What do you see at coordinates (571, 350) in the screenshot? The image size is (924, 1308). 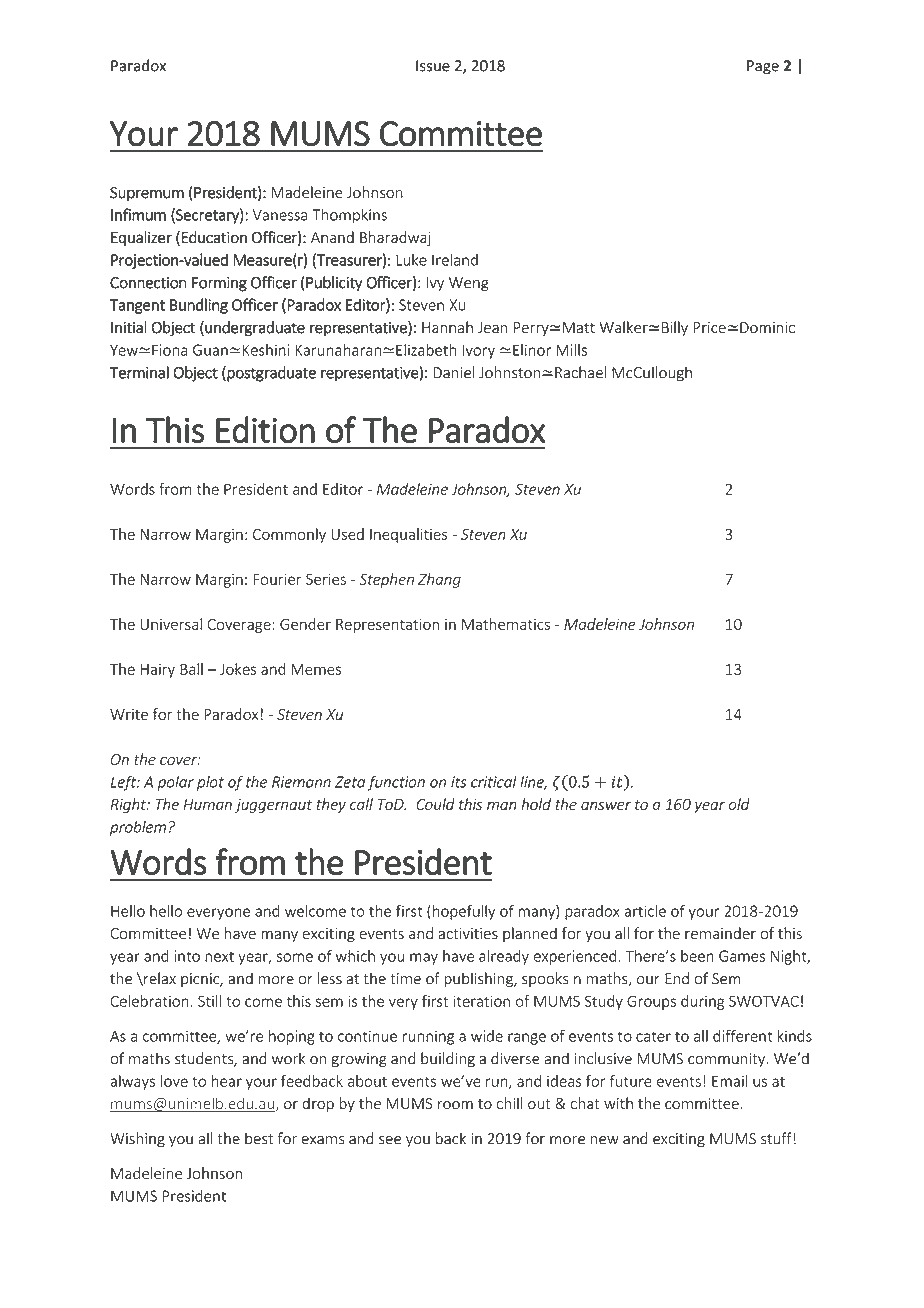 I see `Mills` at bounding box center [571, 350].
